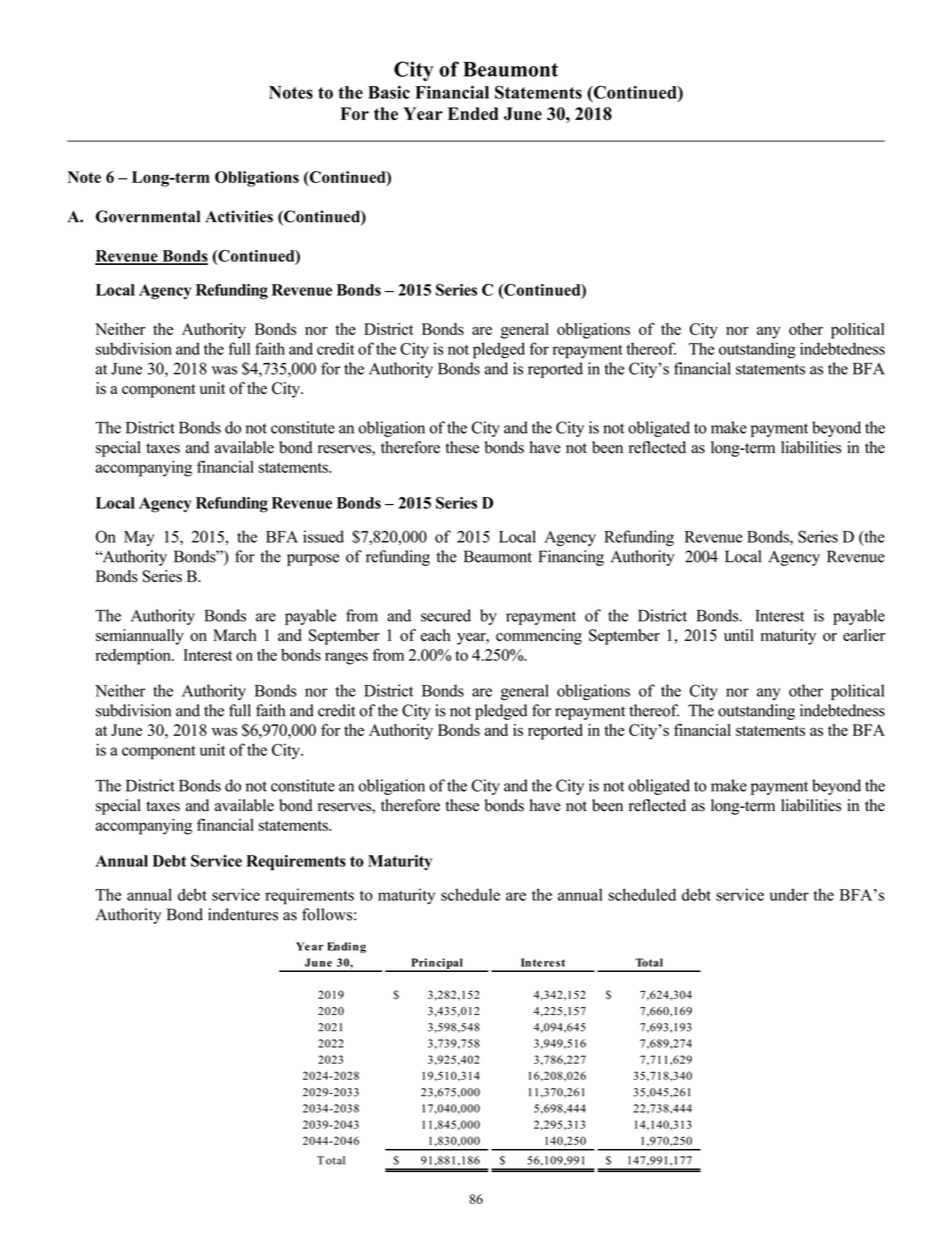  Describe the element at coordinates (346, 947) in the document. I see `Ending` at that location.
